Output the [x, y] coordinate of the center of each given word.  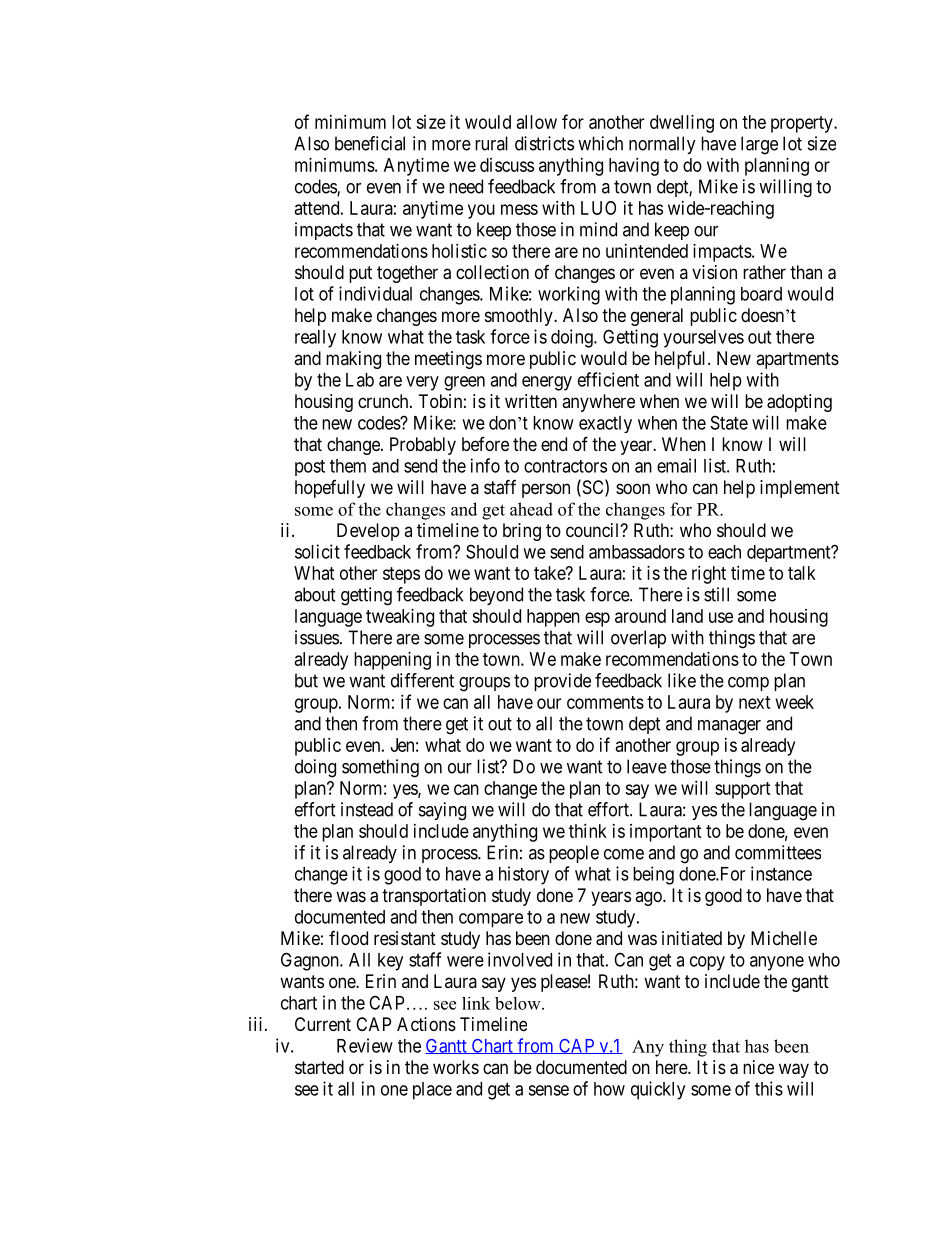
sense [548, 1090]
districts [544, 143]
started [319, 1067]
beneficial [370, 143]
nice [758, 1067]
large [759, 145]
